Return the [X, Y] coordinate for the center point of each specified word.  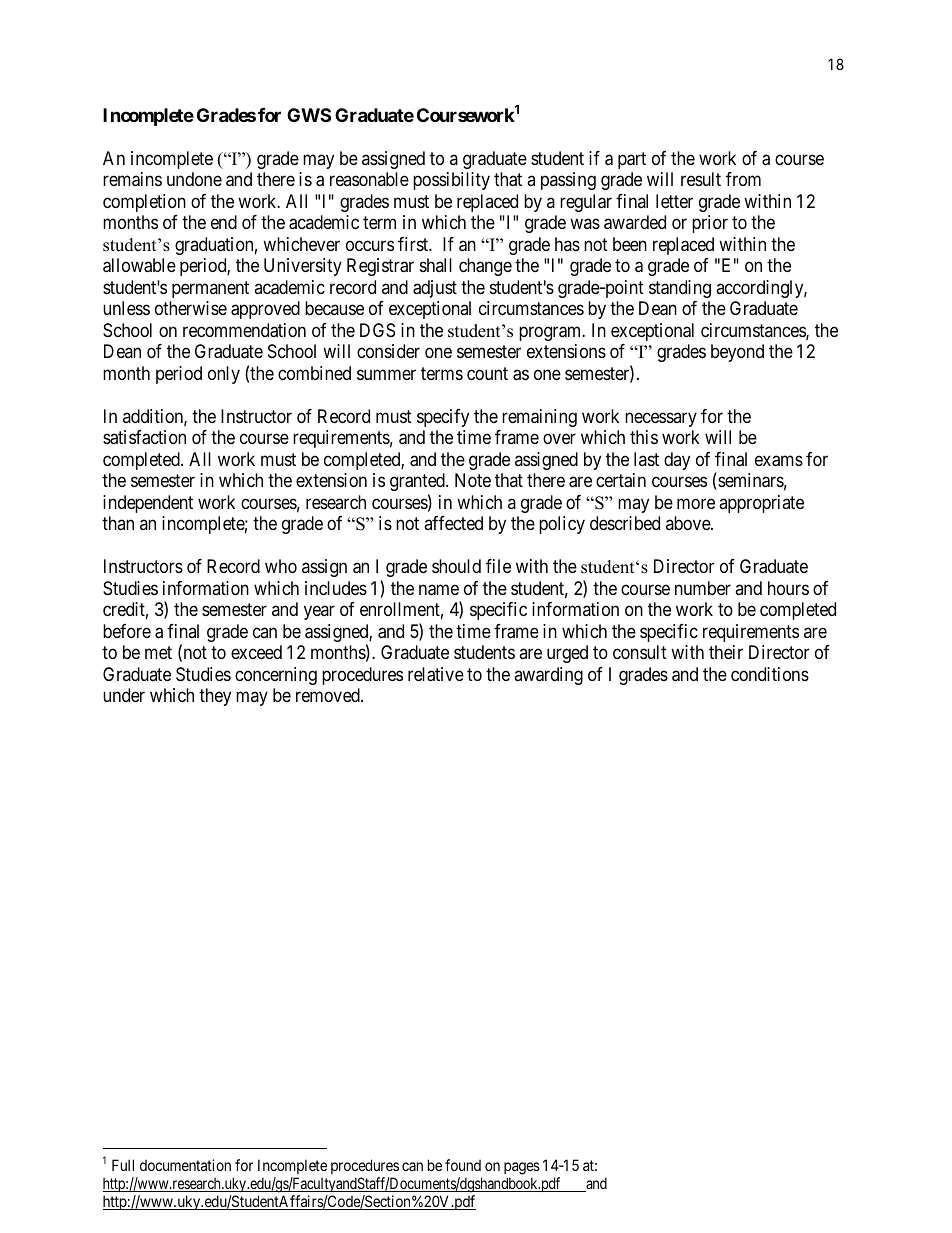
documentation [185, 1165]
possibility [451, 181]
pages [522, 1168]
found [463, 1165]
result [701, 179]
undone [194, 179]
